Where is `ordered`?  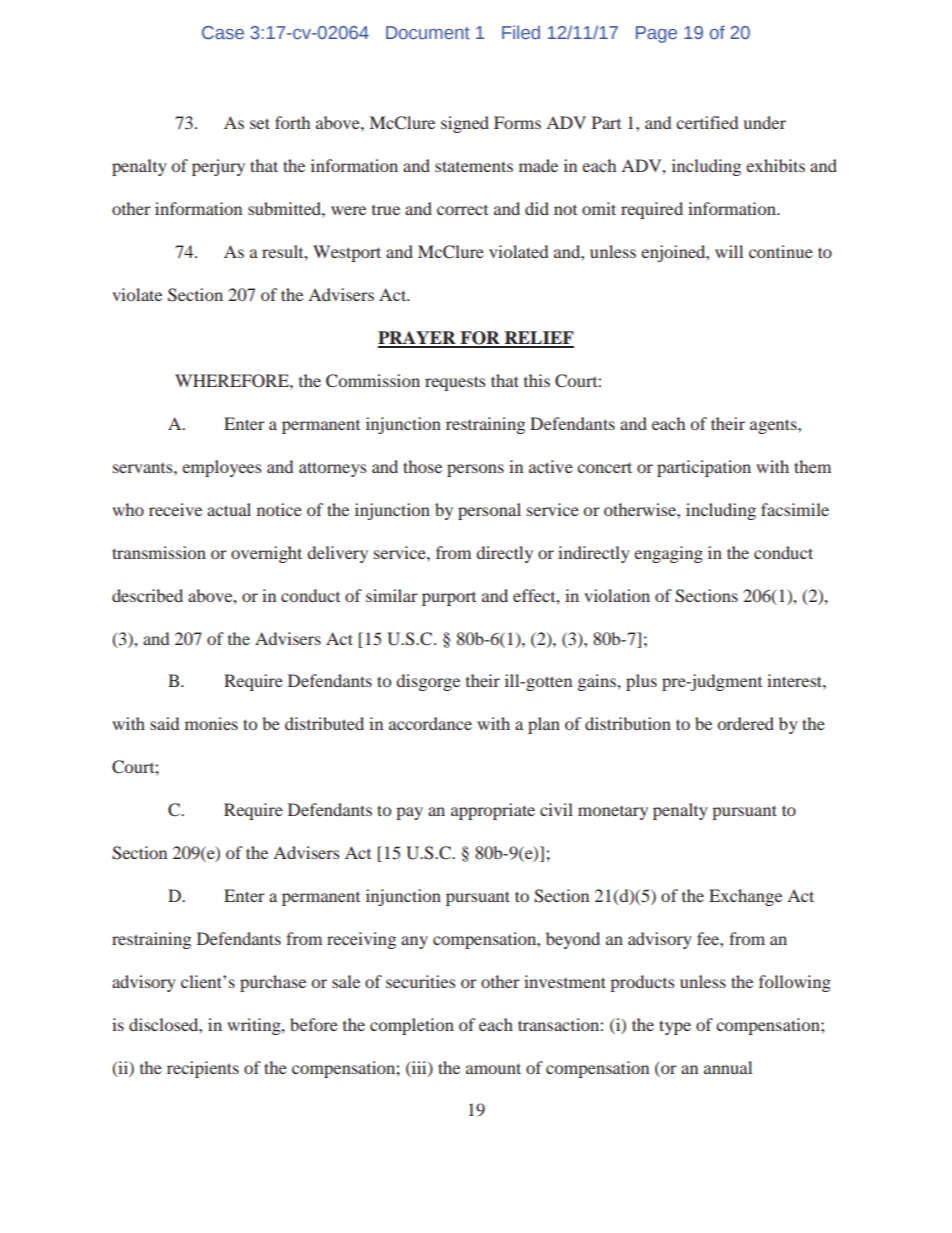
ordered is located at coordinates (746, 723).
